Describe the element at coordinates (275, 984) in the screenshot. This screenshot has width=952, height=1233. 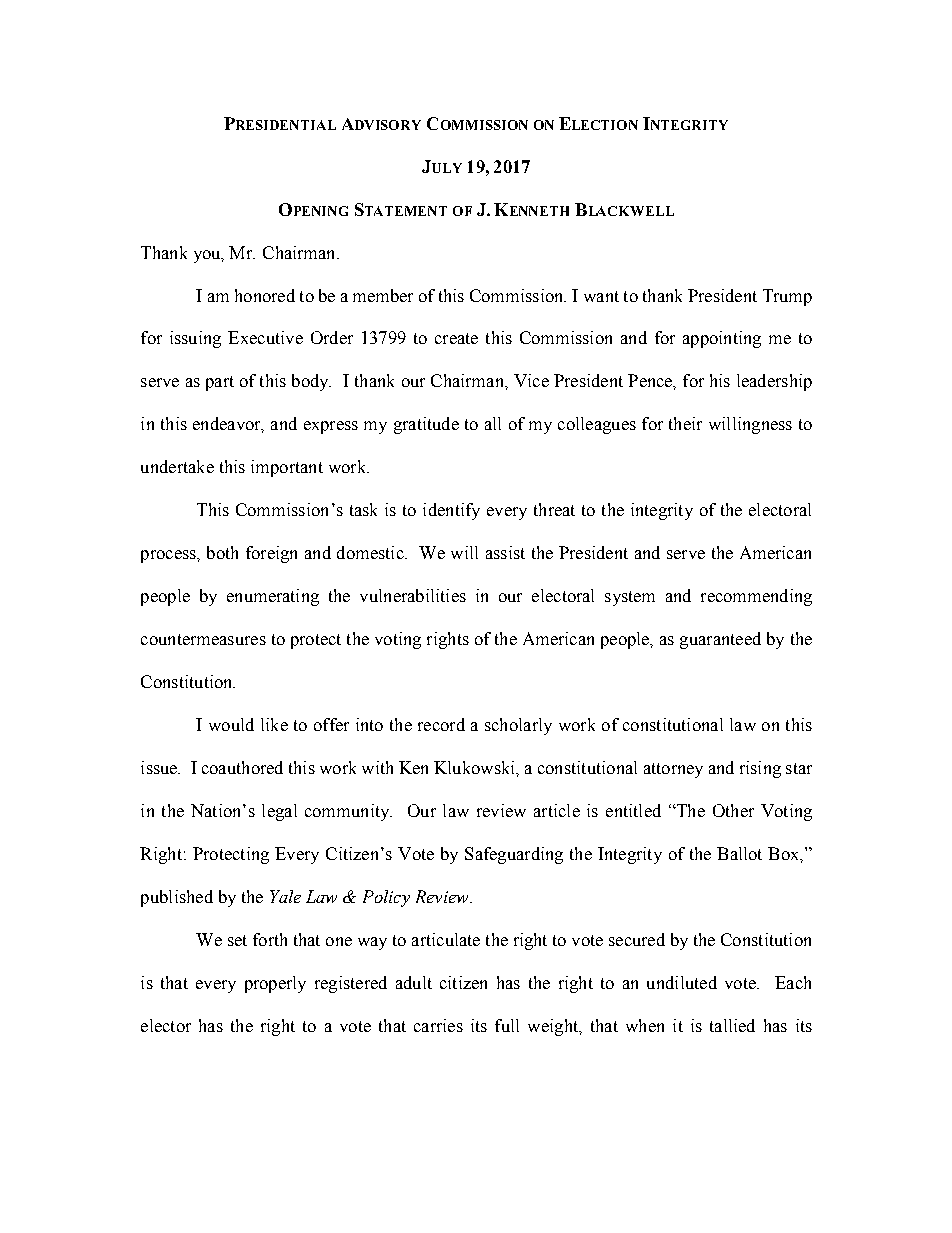
I see `properly` at that location.
